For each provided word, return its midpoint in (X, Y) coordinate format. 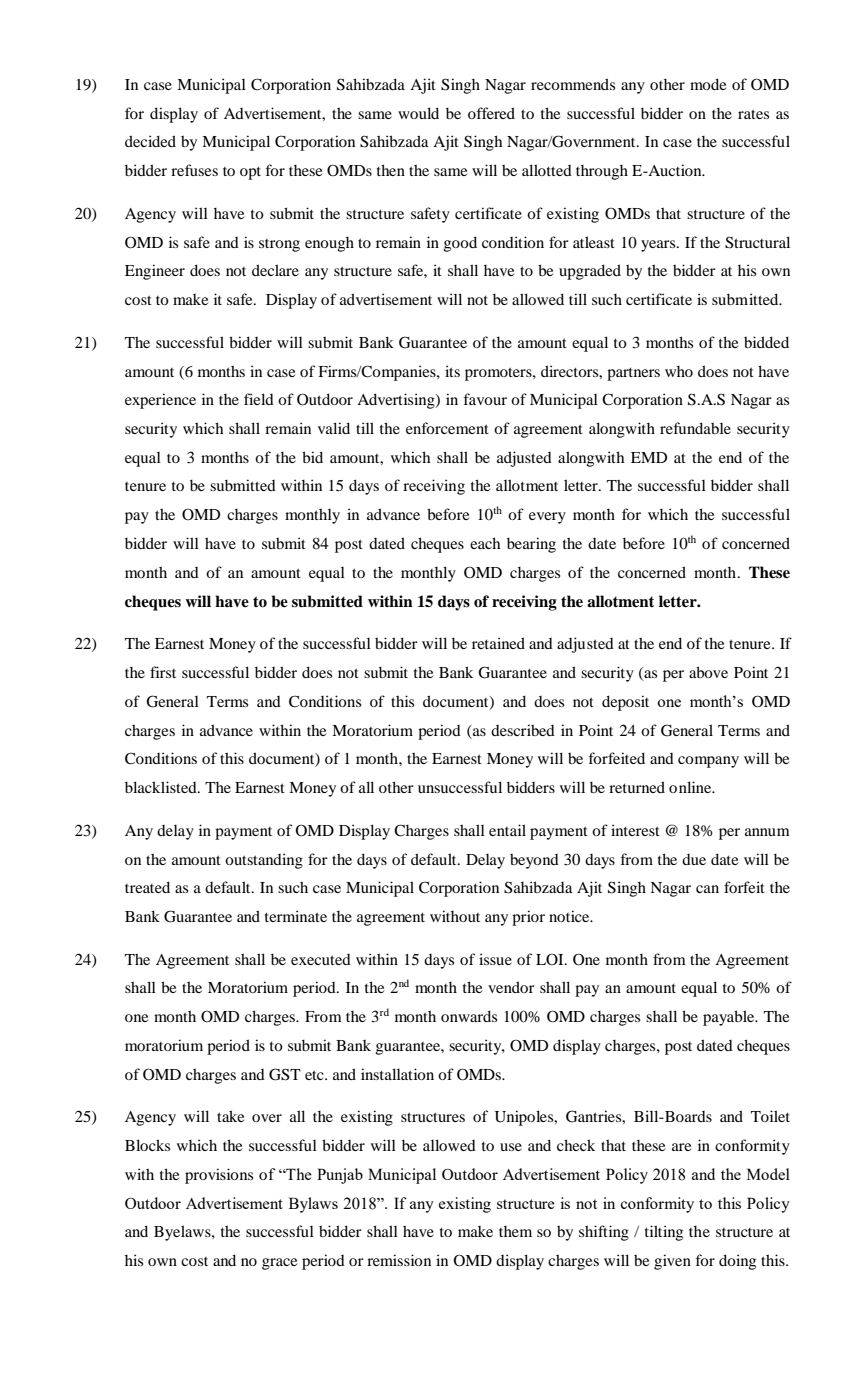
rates (753, 114)
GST (285, 1074)
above (708, 672)
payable (730, 1018)
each (485, 543)
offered (491, 113)
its (452, 371)
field (259, 399)
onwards (469, 1016)
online (691, 787)
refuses (194, 170)
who (679, 371)
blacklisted (162, 787)
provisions (219, 1176)
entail (507, 830)
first (163, 672)
